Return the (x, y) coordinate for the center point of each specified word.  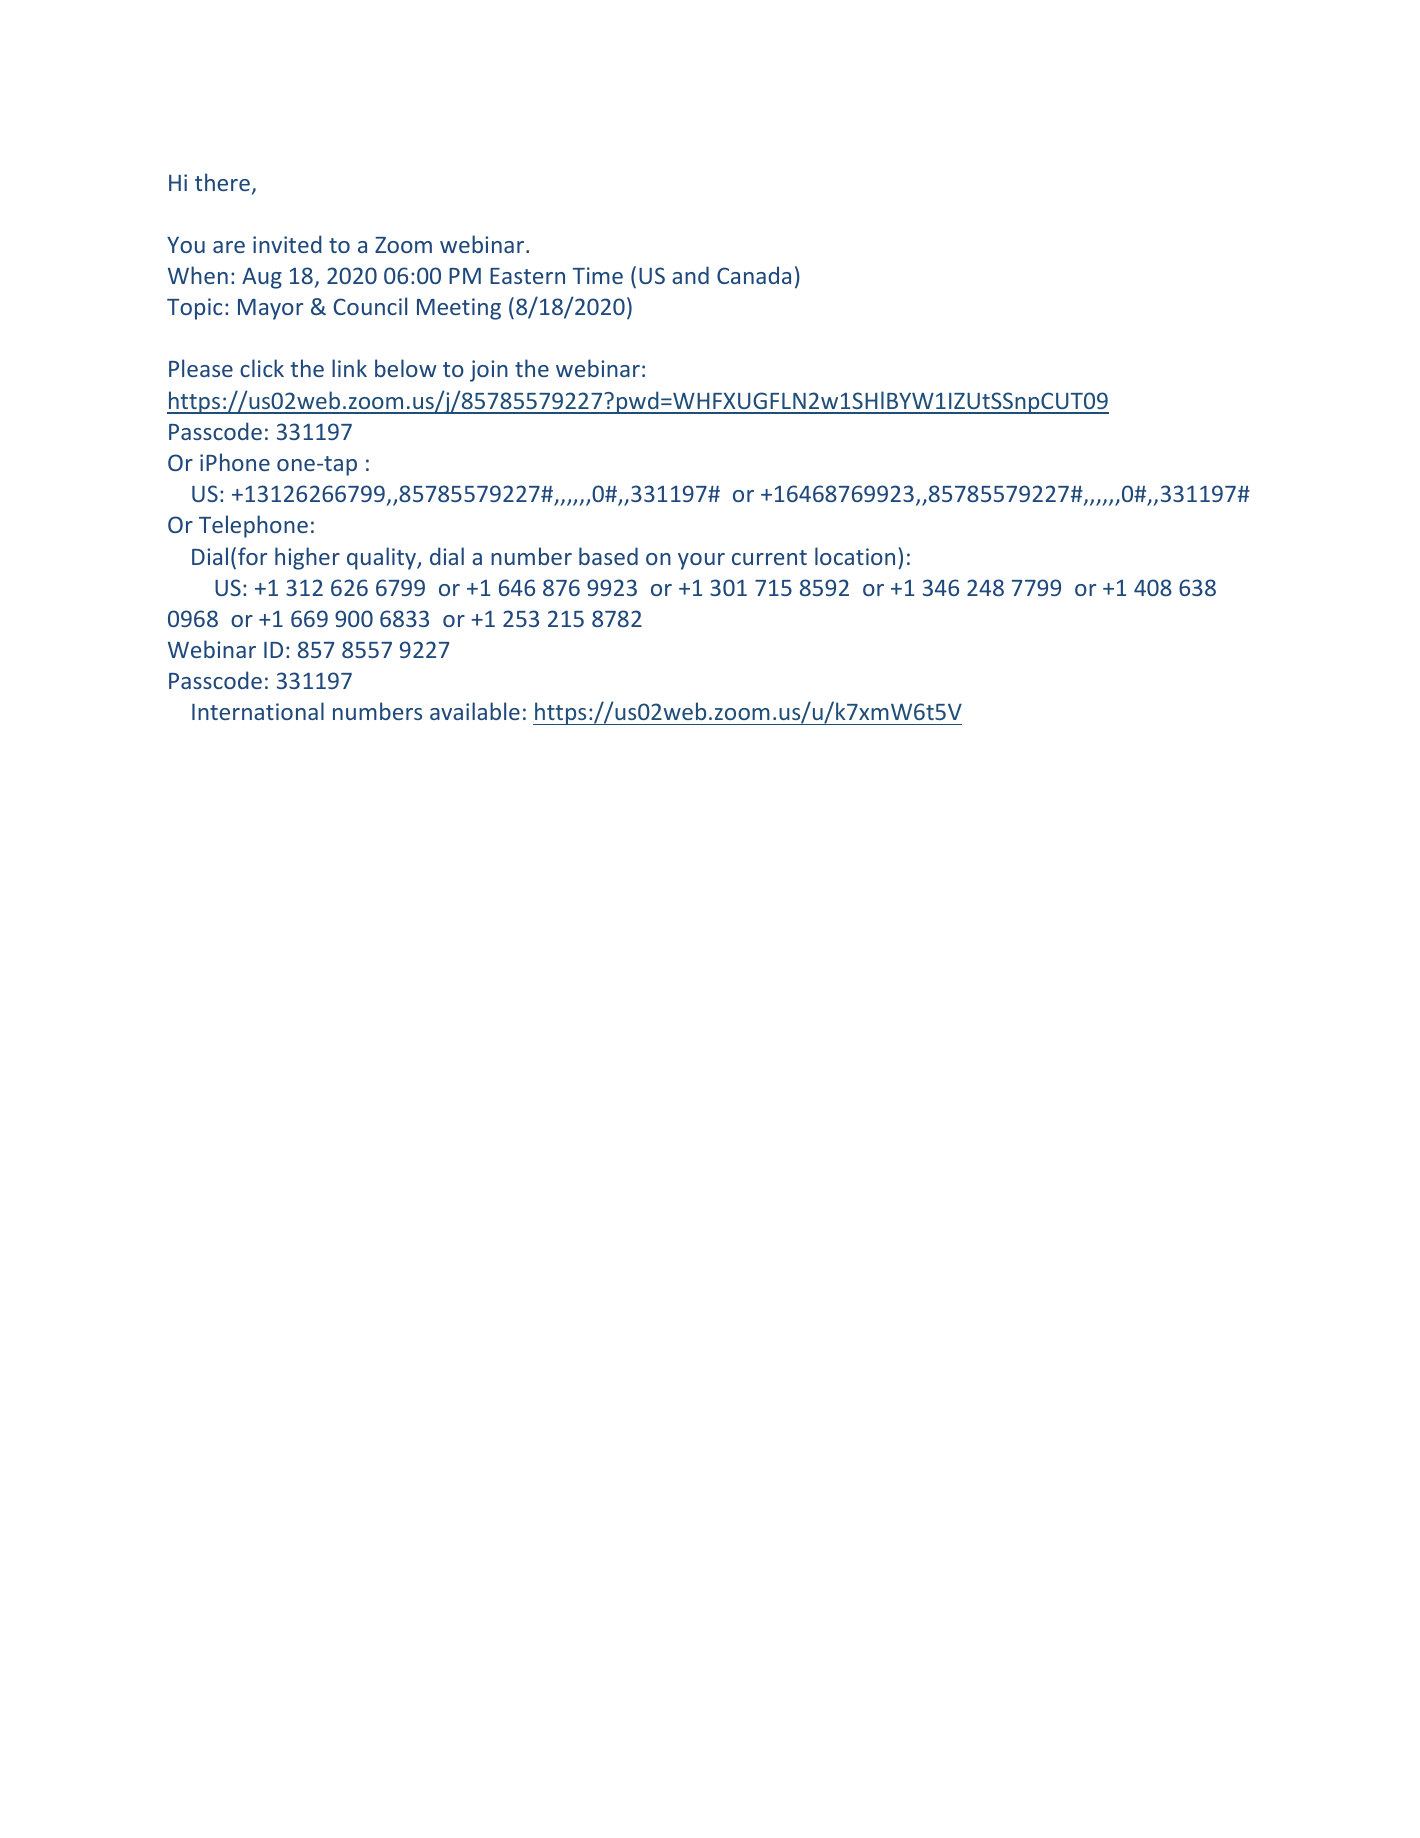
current (769, 557)
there (222, 182)
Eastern (527, 276)
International (258, 711)
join (489, 371)
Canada (754, 275)
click (262, 368)
